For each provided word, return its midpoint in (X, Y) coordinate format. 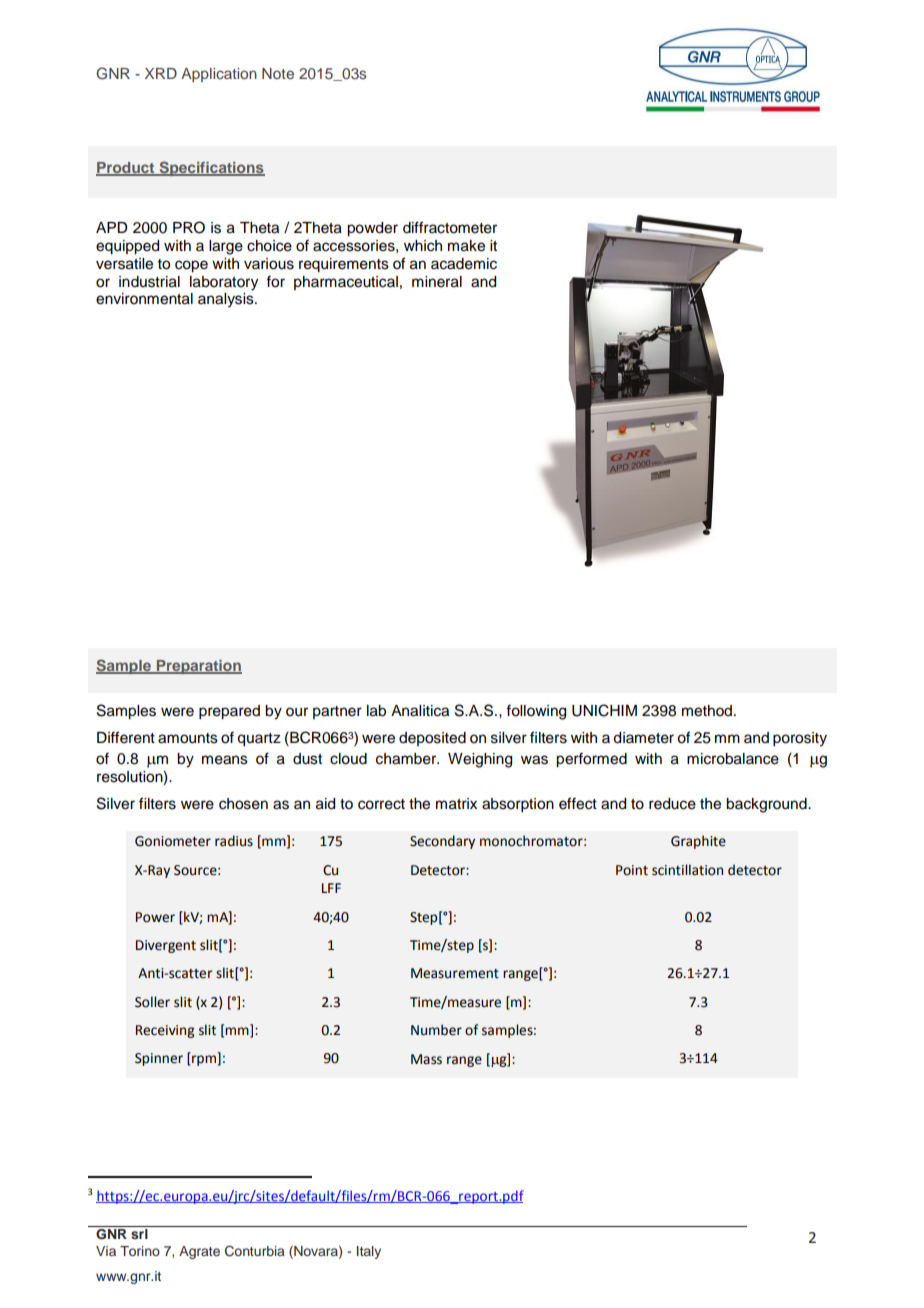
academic (464, 264)
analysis (227, 300)
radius (234, 841)
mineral (437, 282)
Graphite (698, 842)
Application (219, 75)
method (707, 711)
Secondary (442, 842)
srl (139, 1234)
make (466, 246)
